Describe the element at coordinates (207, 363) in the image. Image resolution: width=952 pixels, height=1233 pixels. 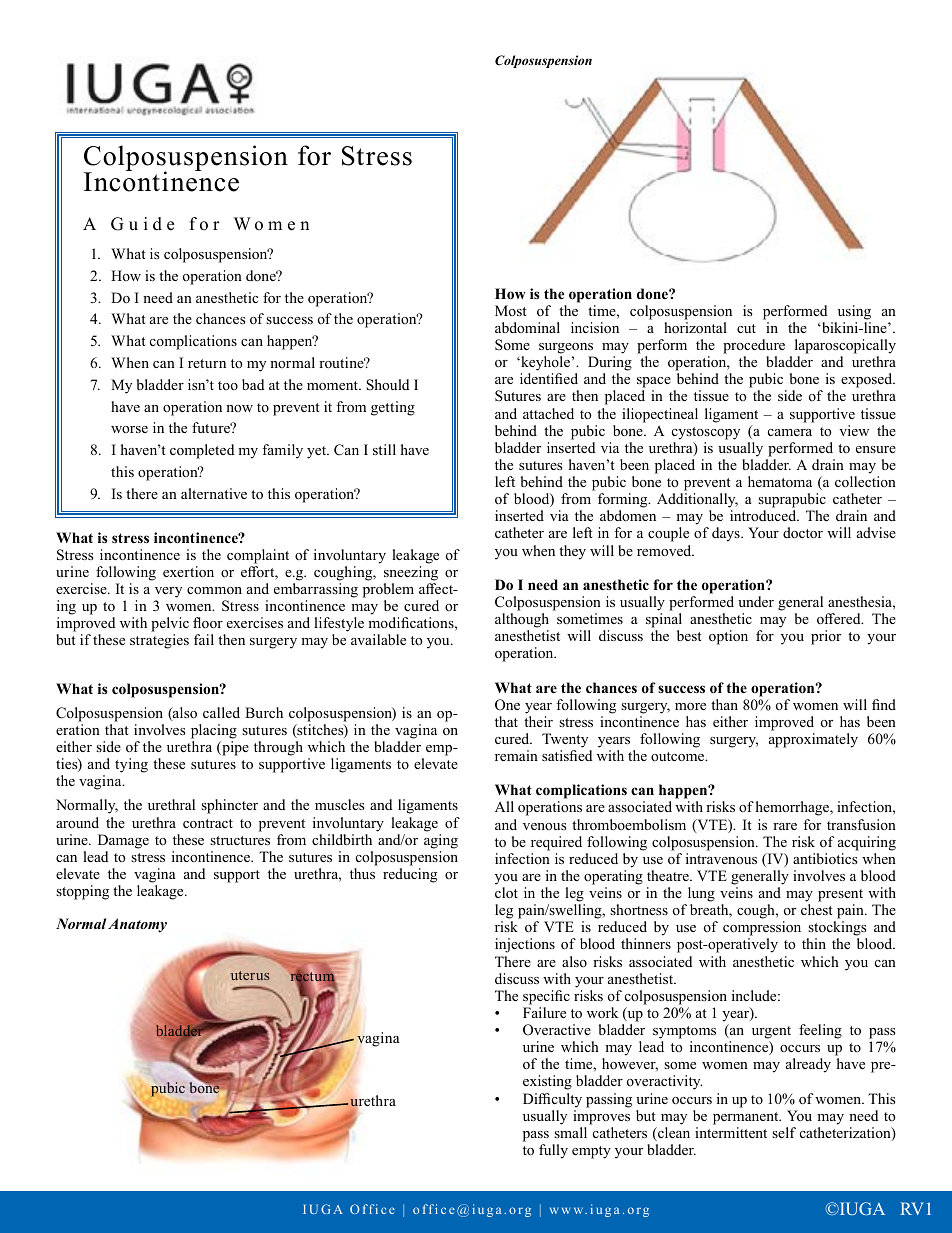
I see `return` at that location.
